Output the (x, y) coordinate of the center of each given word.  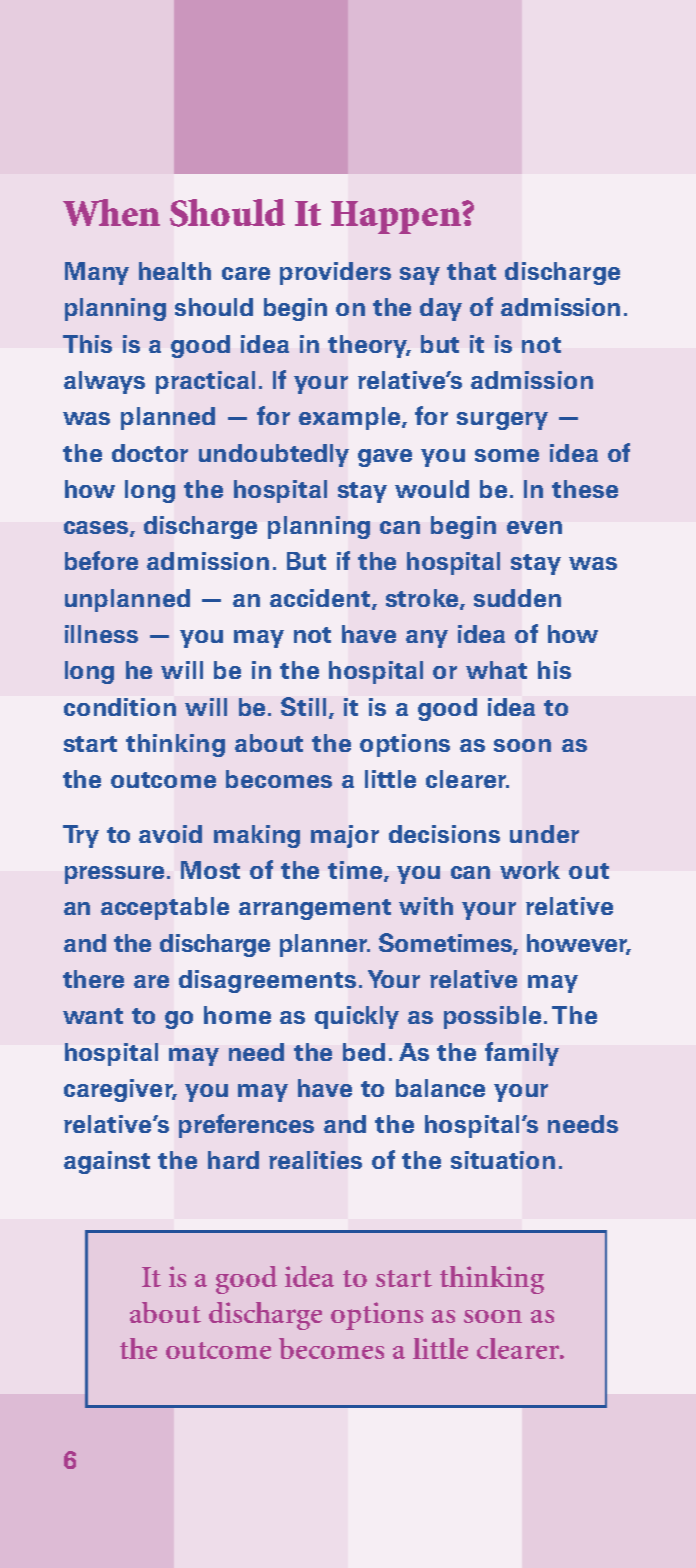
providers (335, 273)
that (471, 271)
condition (120, 707)
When (111, 212)
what (496, 670)
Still (303, 706)
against (107, 1162)
